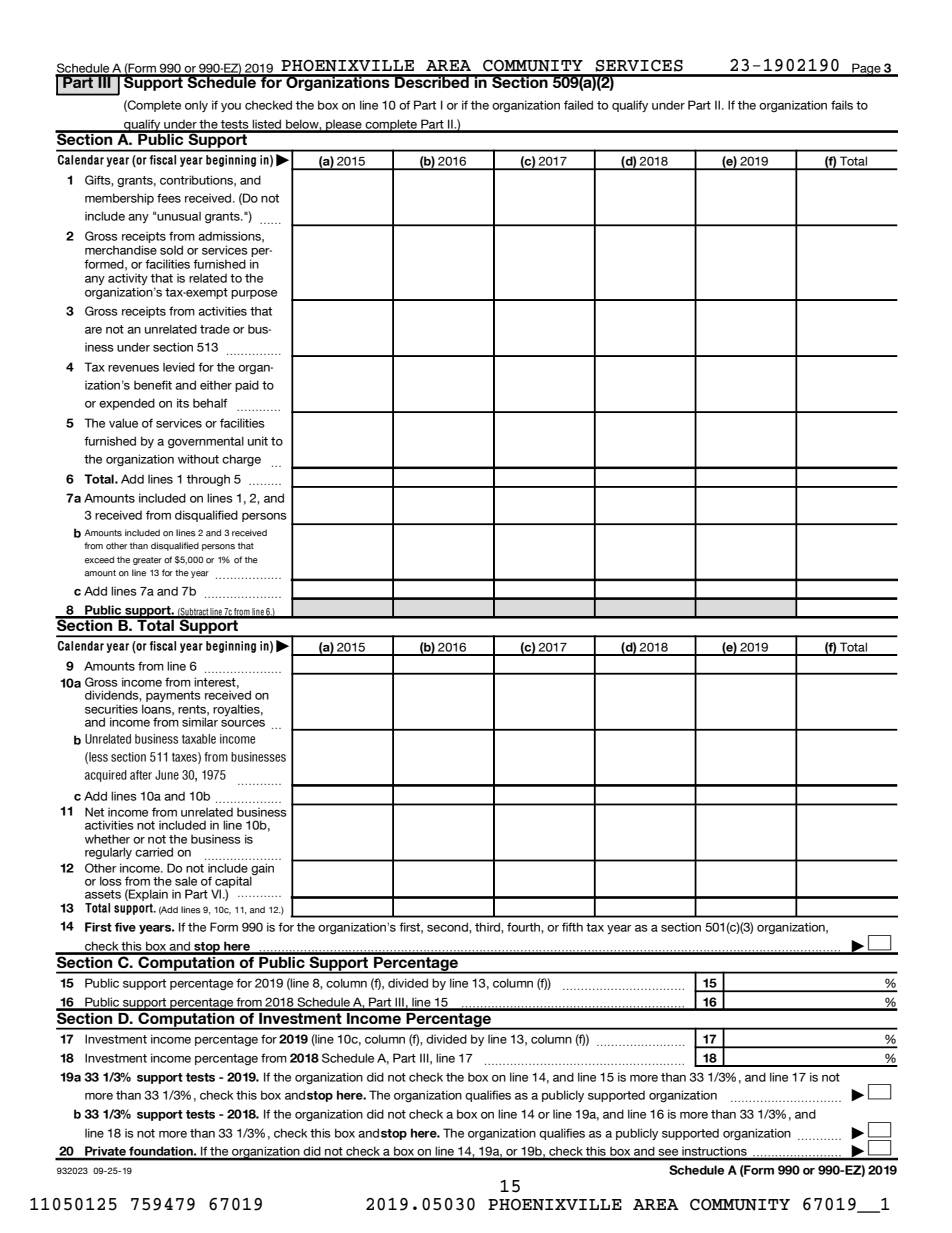 Image resolution: width=952 pixels, height=1233 pixels. I want to click on see, so click(669, 1154).
